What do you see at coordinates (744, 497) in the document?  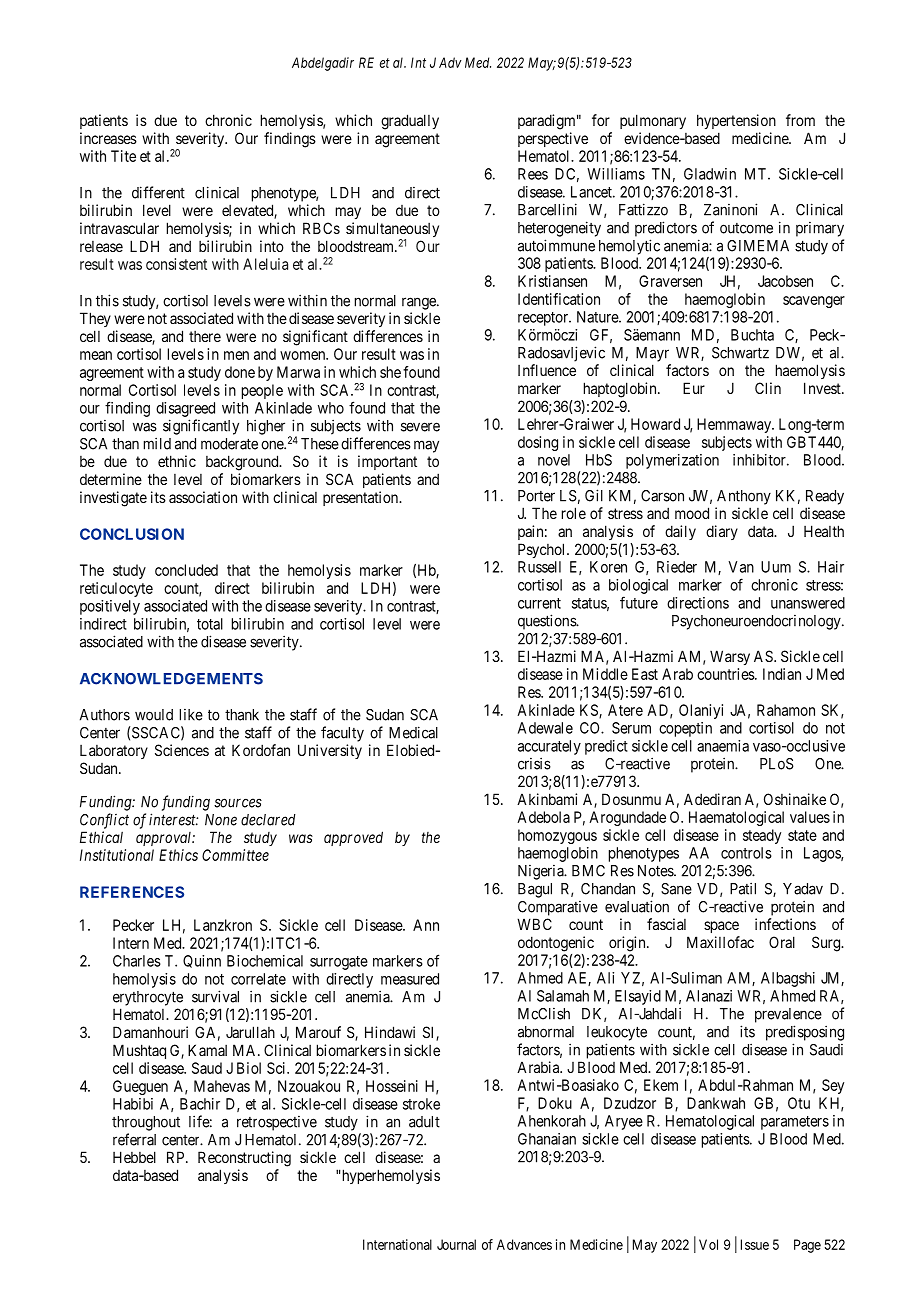 I see `Anthony` at bounding box center [744, 497].
